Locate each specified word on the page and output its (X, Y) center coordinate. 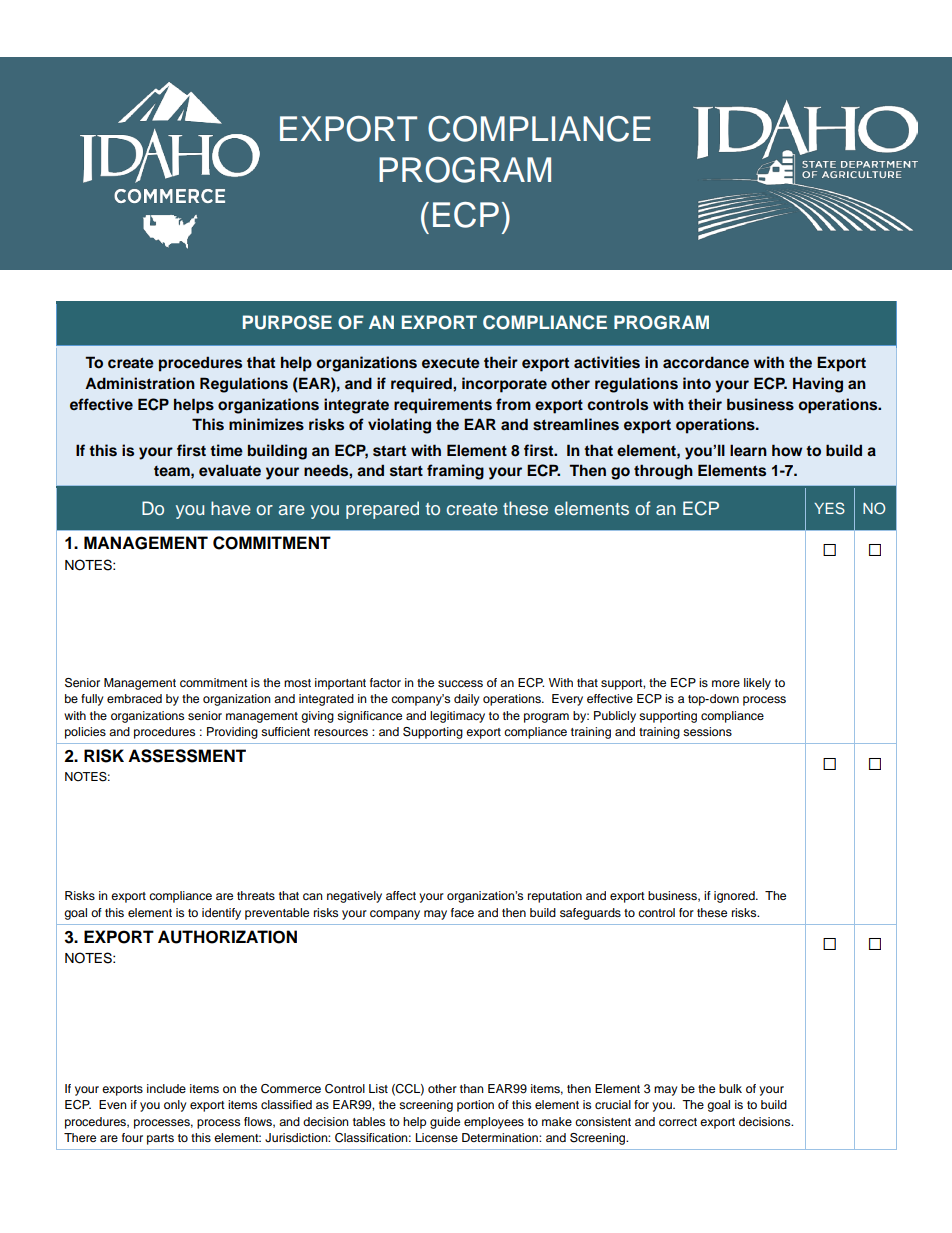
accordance (706, 362)
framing (455, 472)
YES (829, 508)
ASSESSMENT (187, 756)
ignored (735, 897)
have (231, 508)
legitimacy (457, 717)
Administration (140, 383)
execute (451, 363)
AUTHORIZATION (227, 937)
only (175, 1106)
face (462, 912)
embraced (134, 698)
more (726, 683)
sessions (707, 731)
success (460, 683)
